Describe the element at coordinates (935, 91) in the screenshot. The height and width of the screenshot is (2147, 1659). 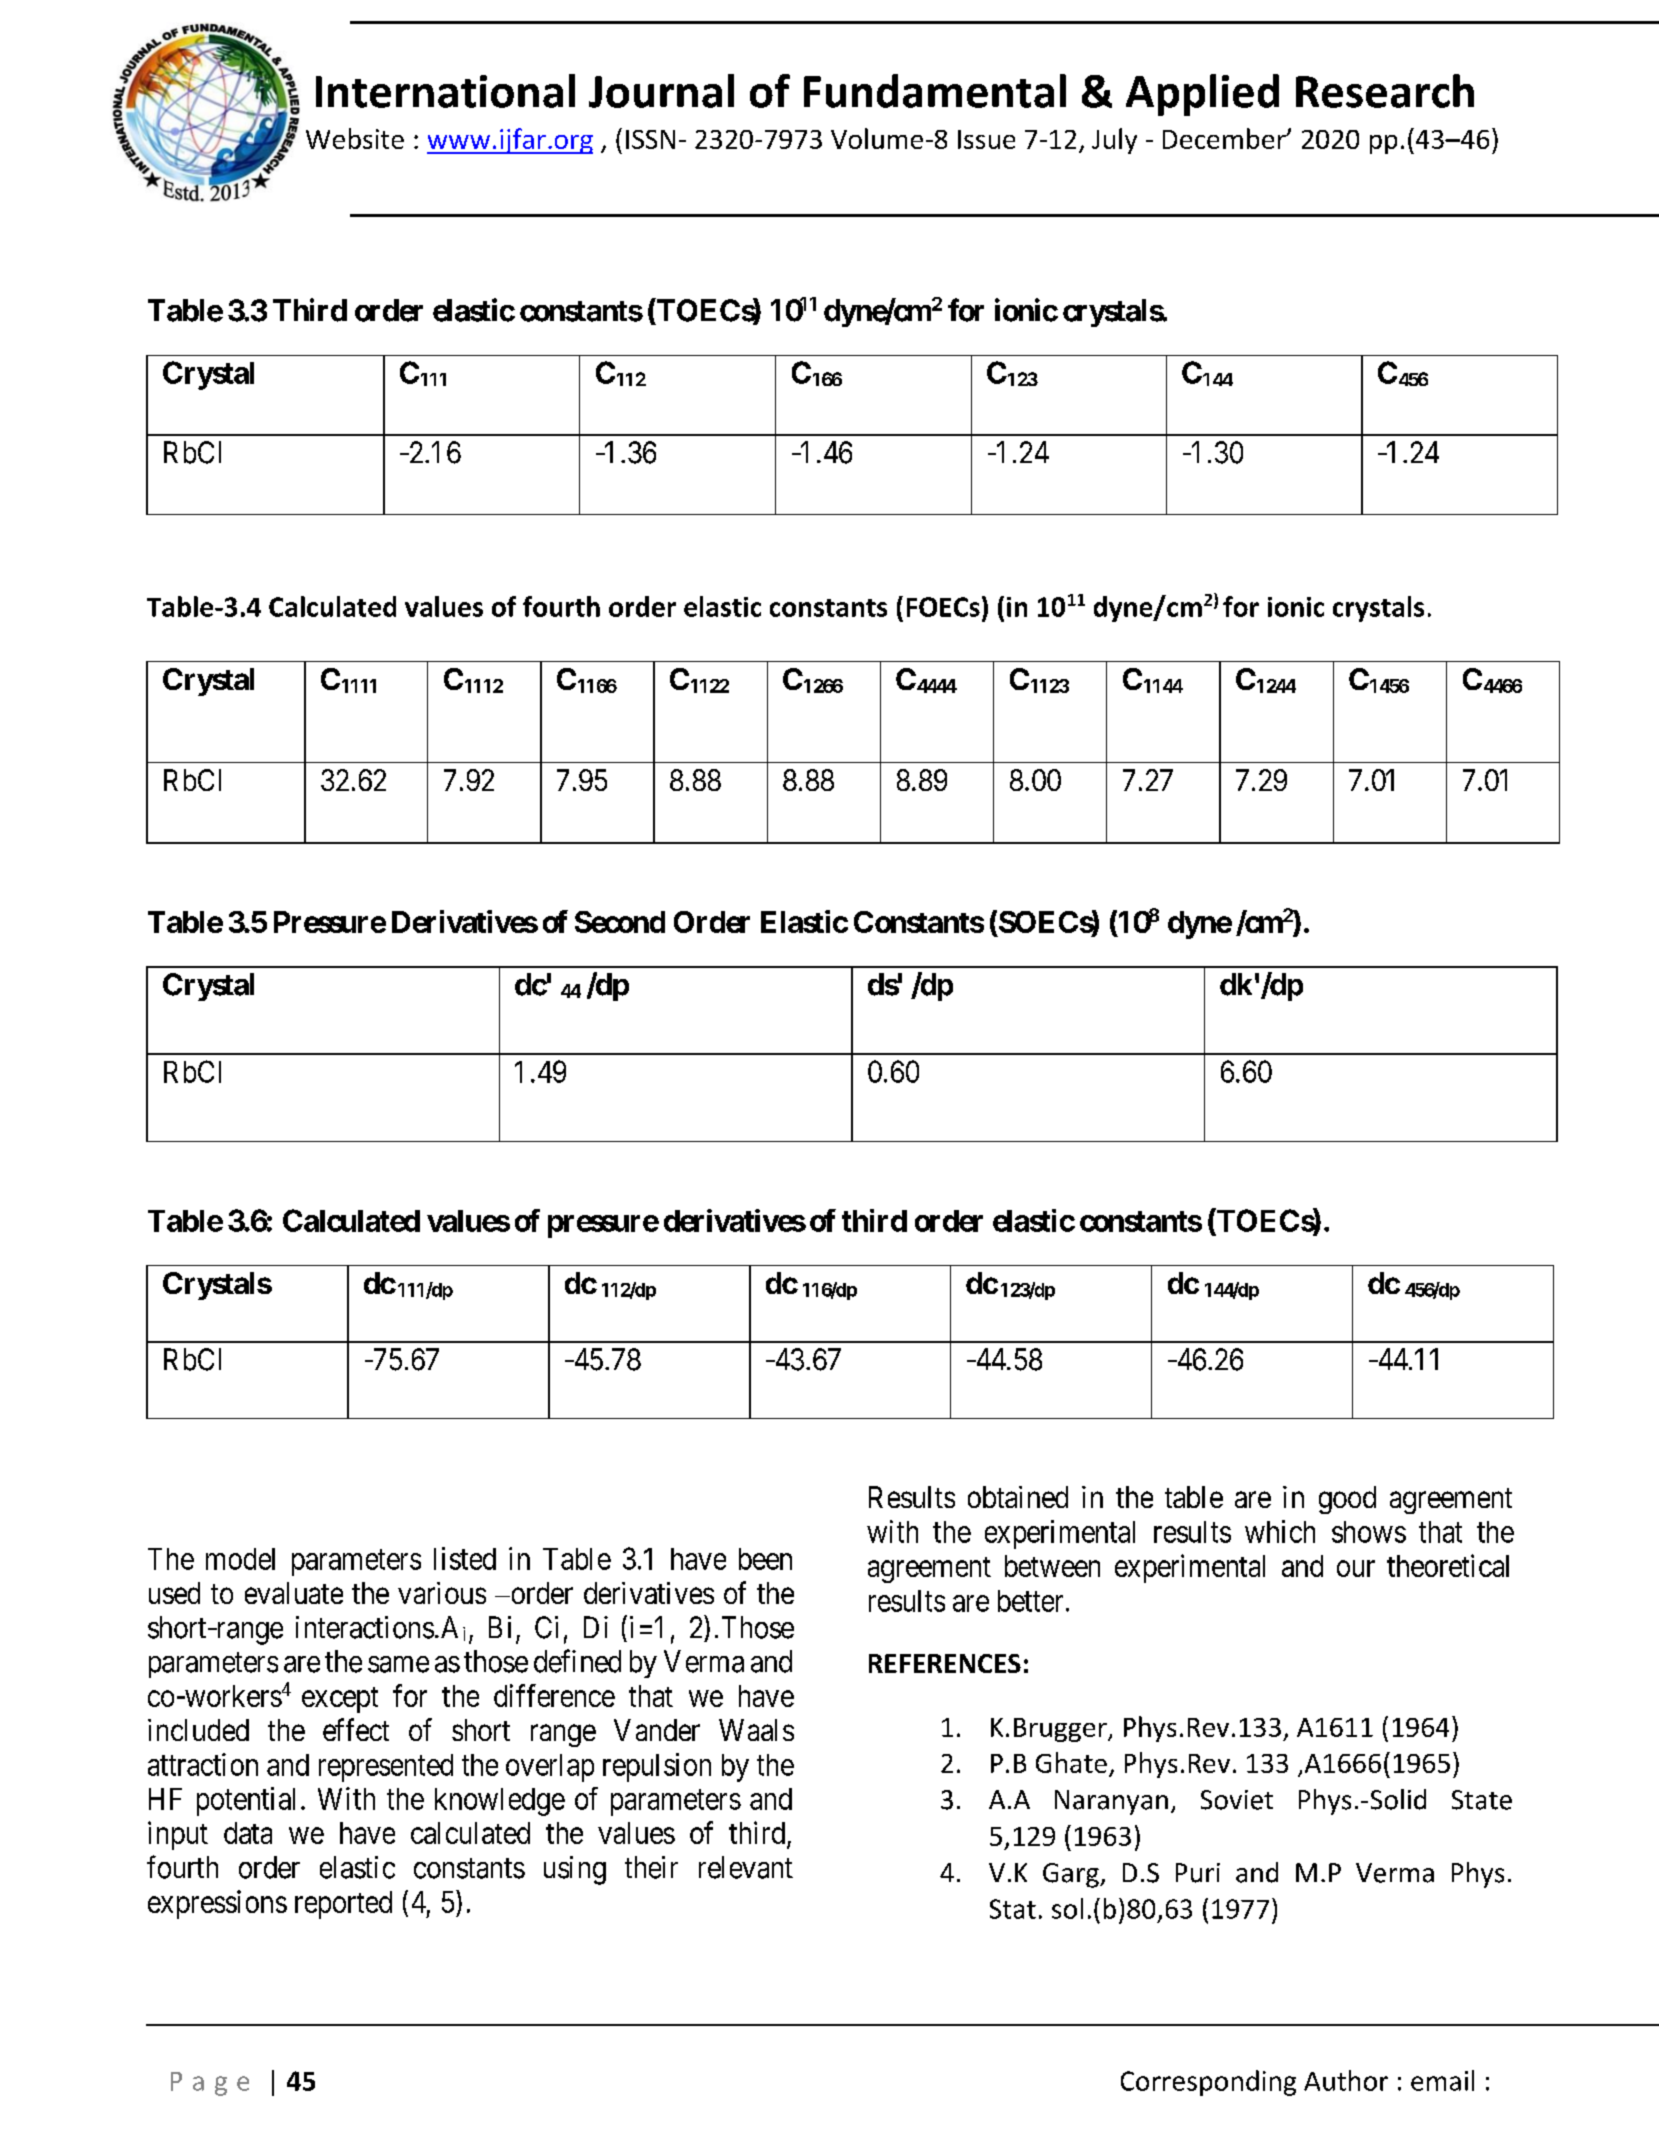
I see `Fundamental` at that location.
